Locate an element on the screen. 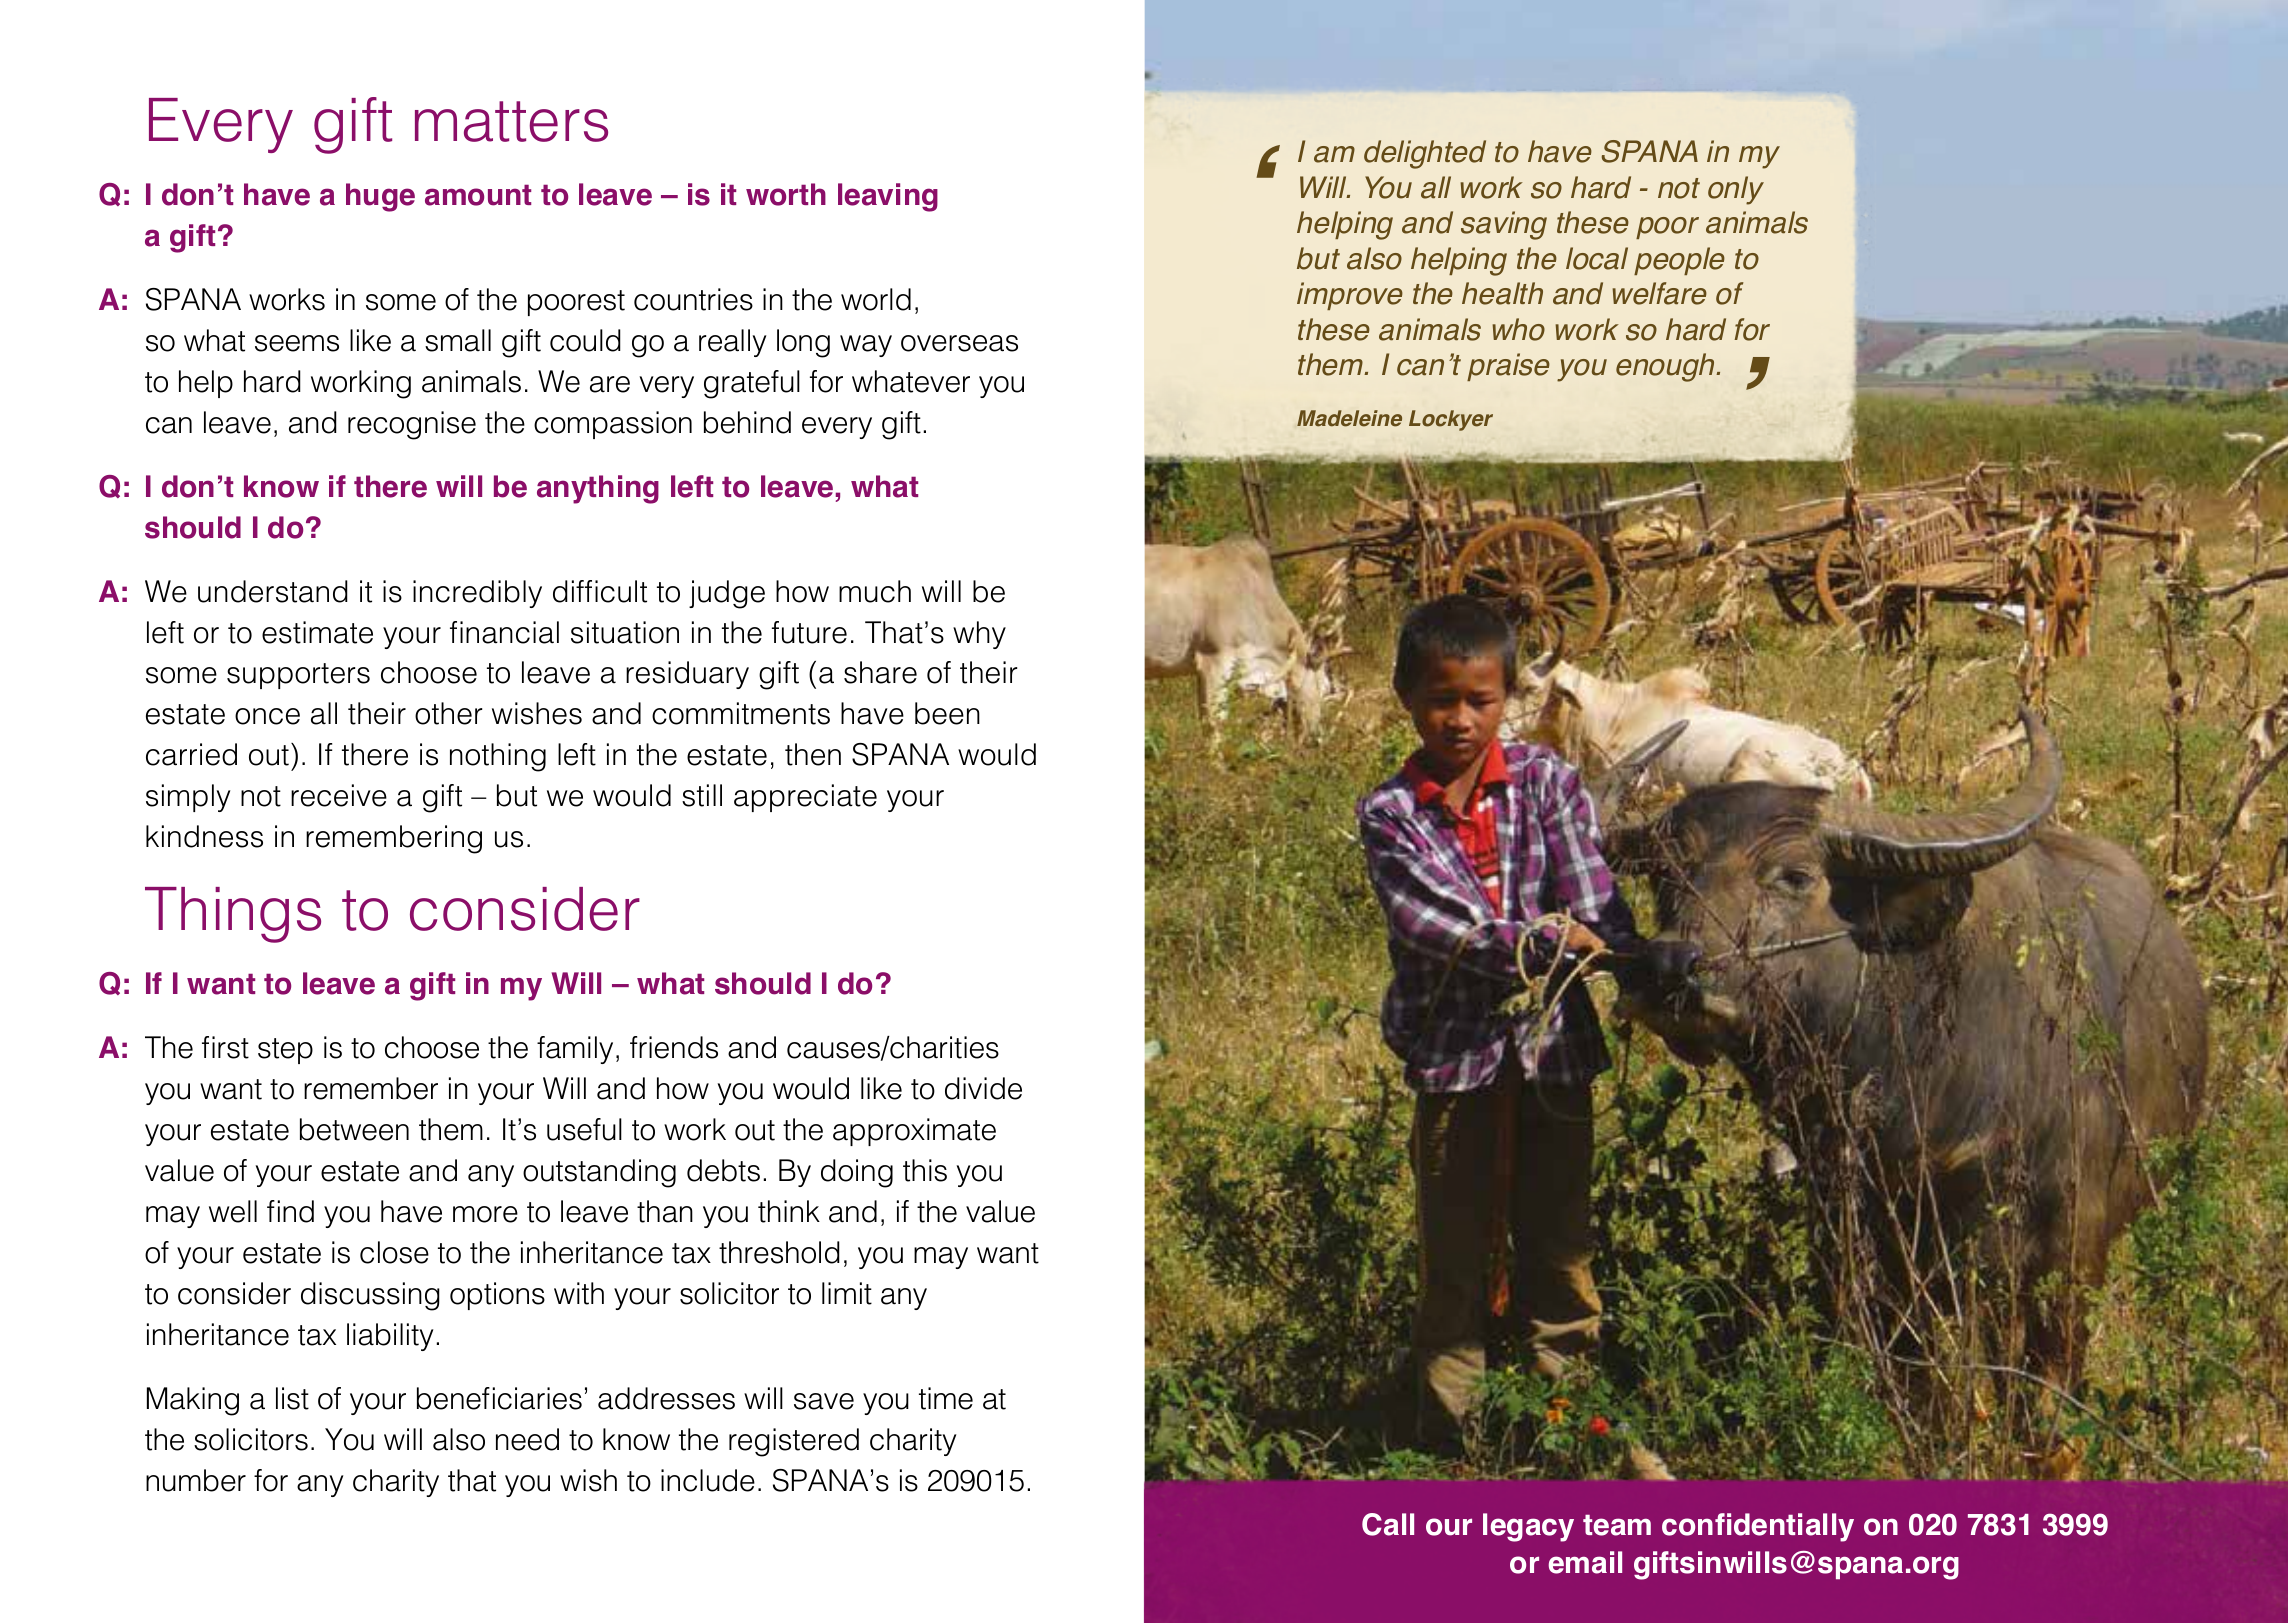 The width and height of the screenshot is (2288, 1623). recognise is located at coordinates (412, 425).
